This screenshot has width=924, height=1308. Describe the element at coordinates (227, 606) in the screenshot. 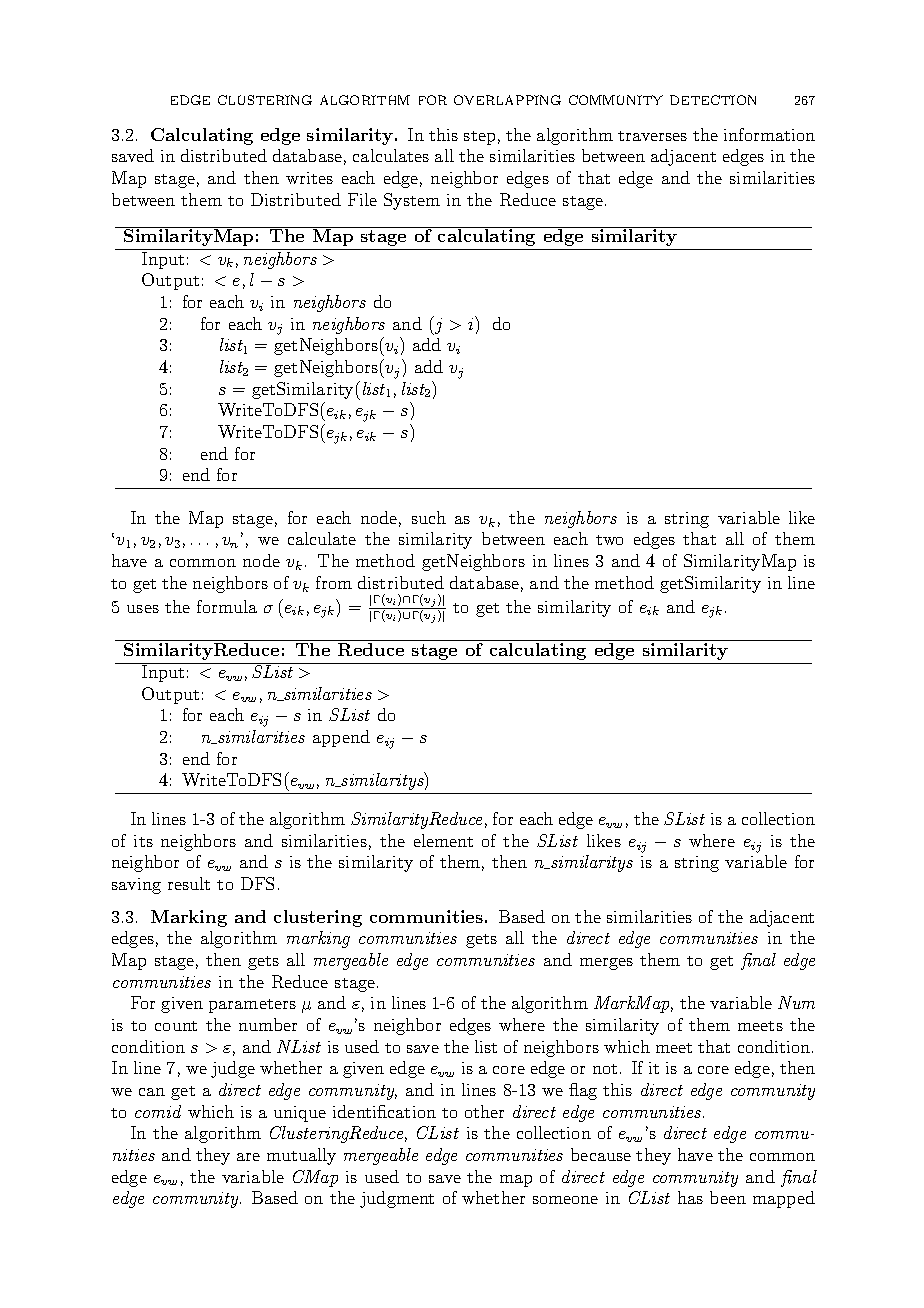

I see `formula` at that location.
